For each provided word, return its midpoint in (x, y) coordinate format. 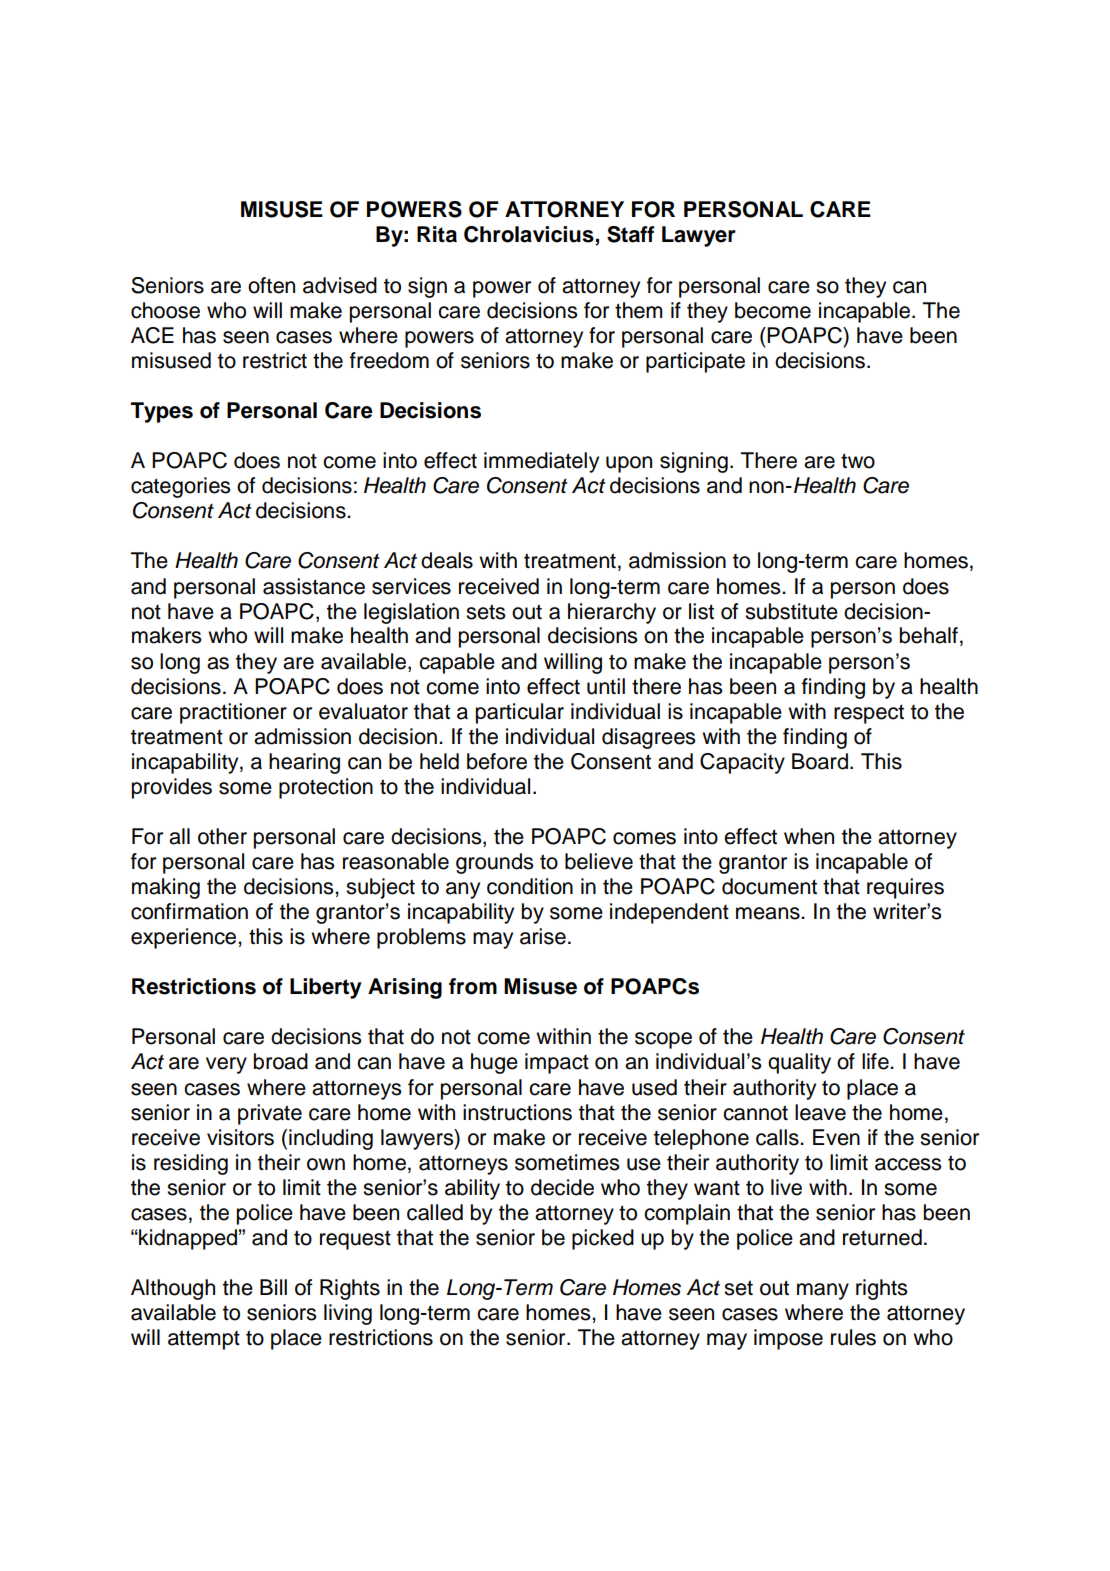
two (858, 461)
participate (695, 362)
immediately (541, 462)
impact (557, 1063)
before (497, 761)
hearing (304, 763)
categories (180, 487)
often (271, 285)
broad (281, 1061)
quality (799, 1063)
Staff (631, 234)
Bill (273, 1287)
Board (820, 761)
